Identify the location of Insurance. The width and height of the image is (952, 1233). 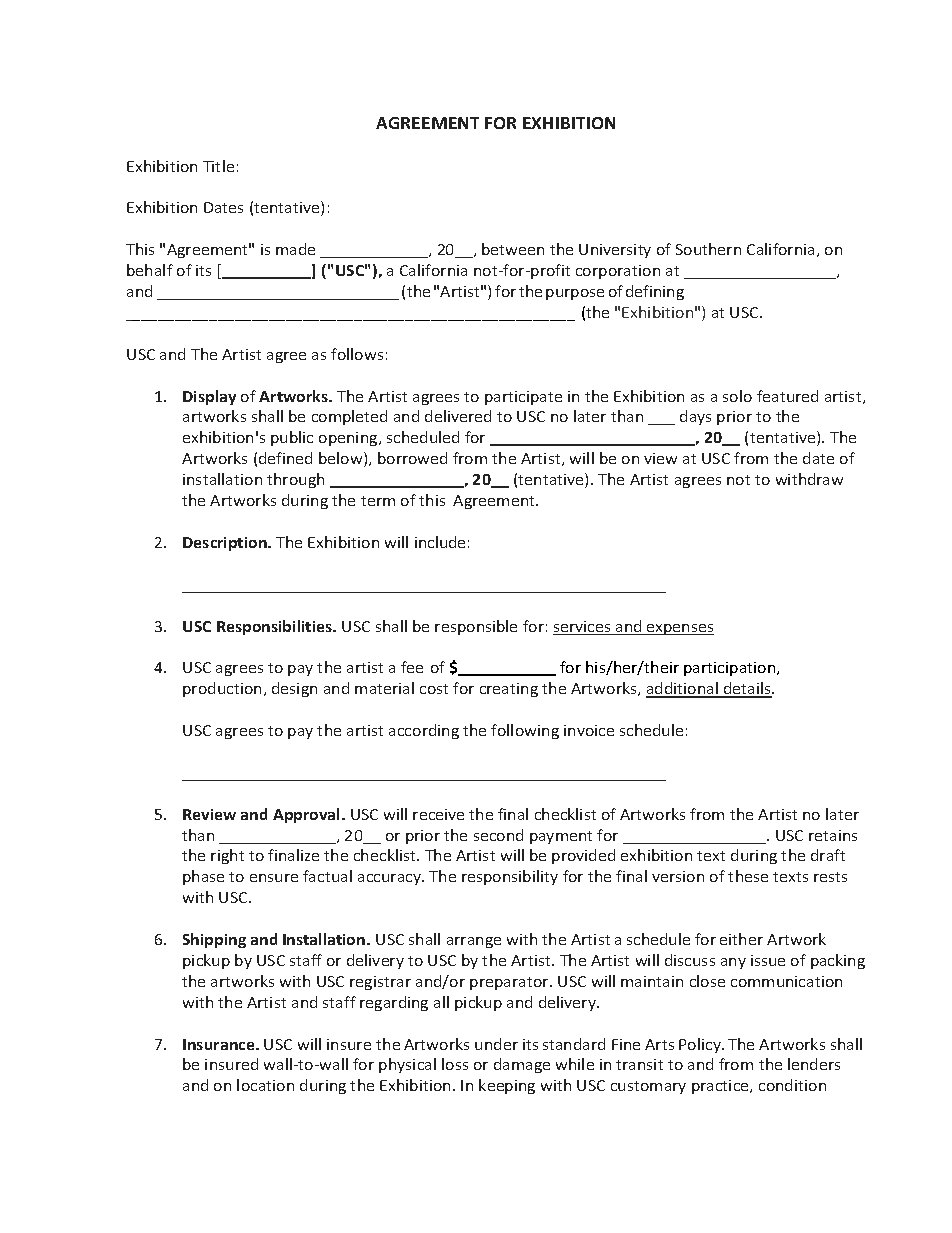
(220, 1044).
